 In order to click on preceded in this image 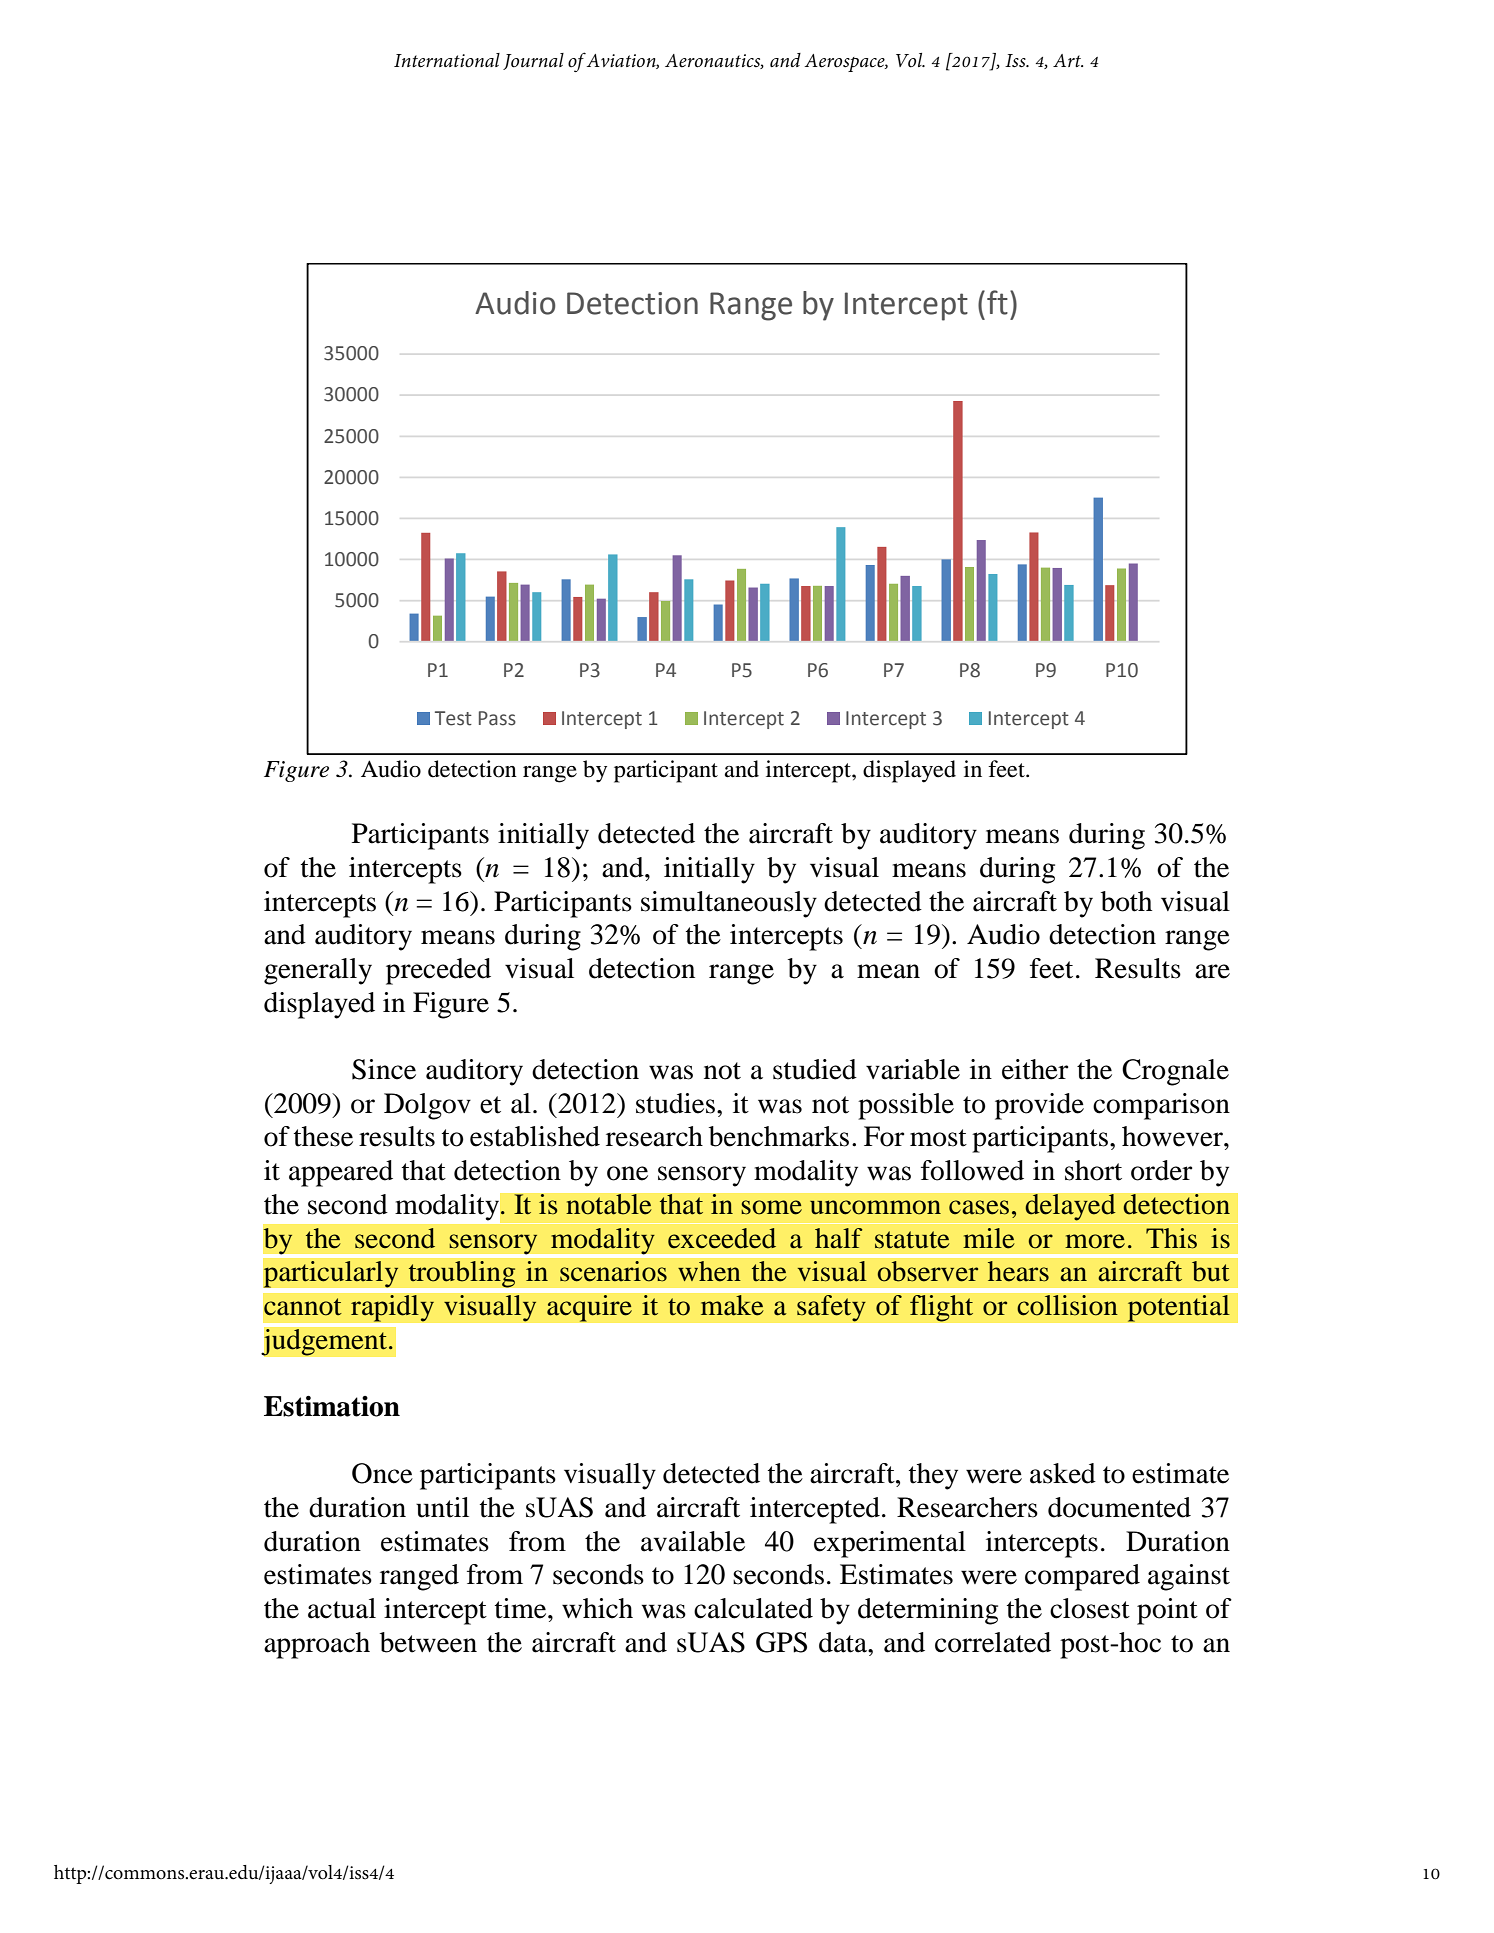, I will do `click(438, 971)`.
